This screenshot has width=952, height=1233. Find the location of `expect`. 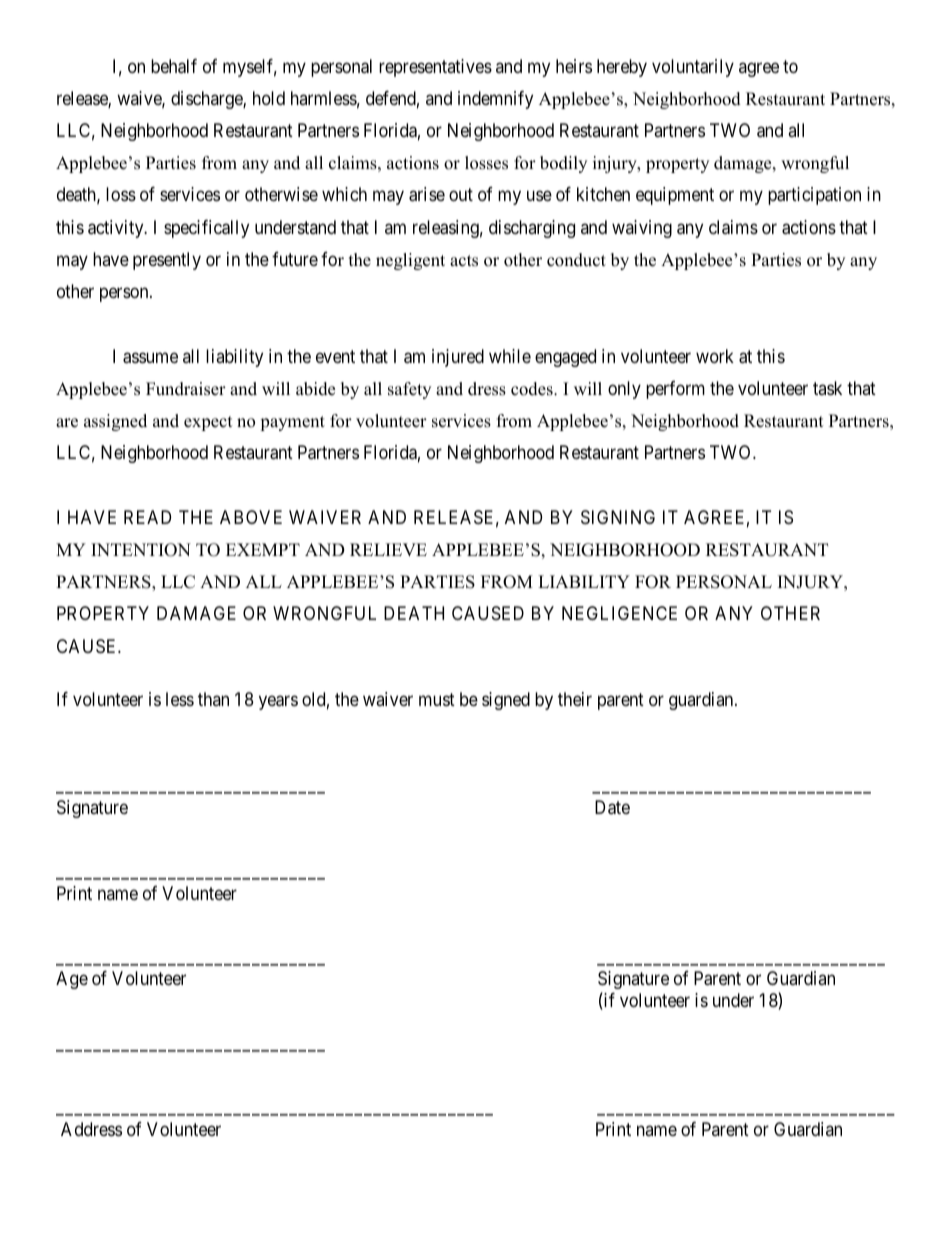

expect is located at coordinates (208, 423).
